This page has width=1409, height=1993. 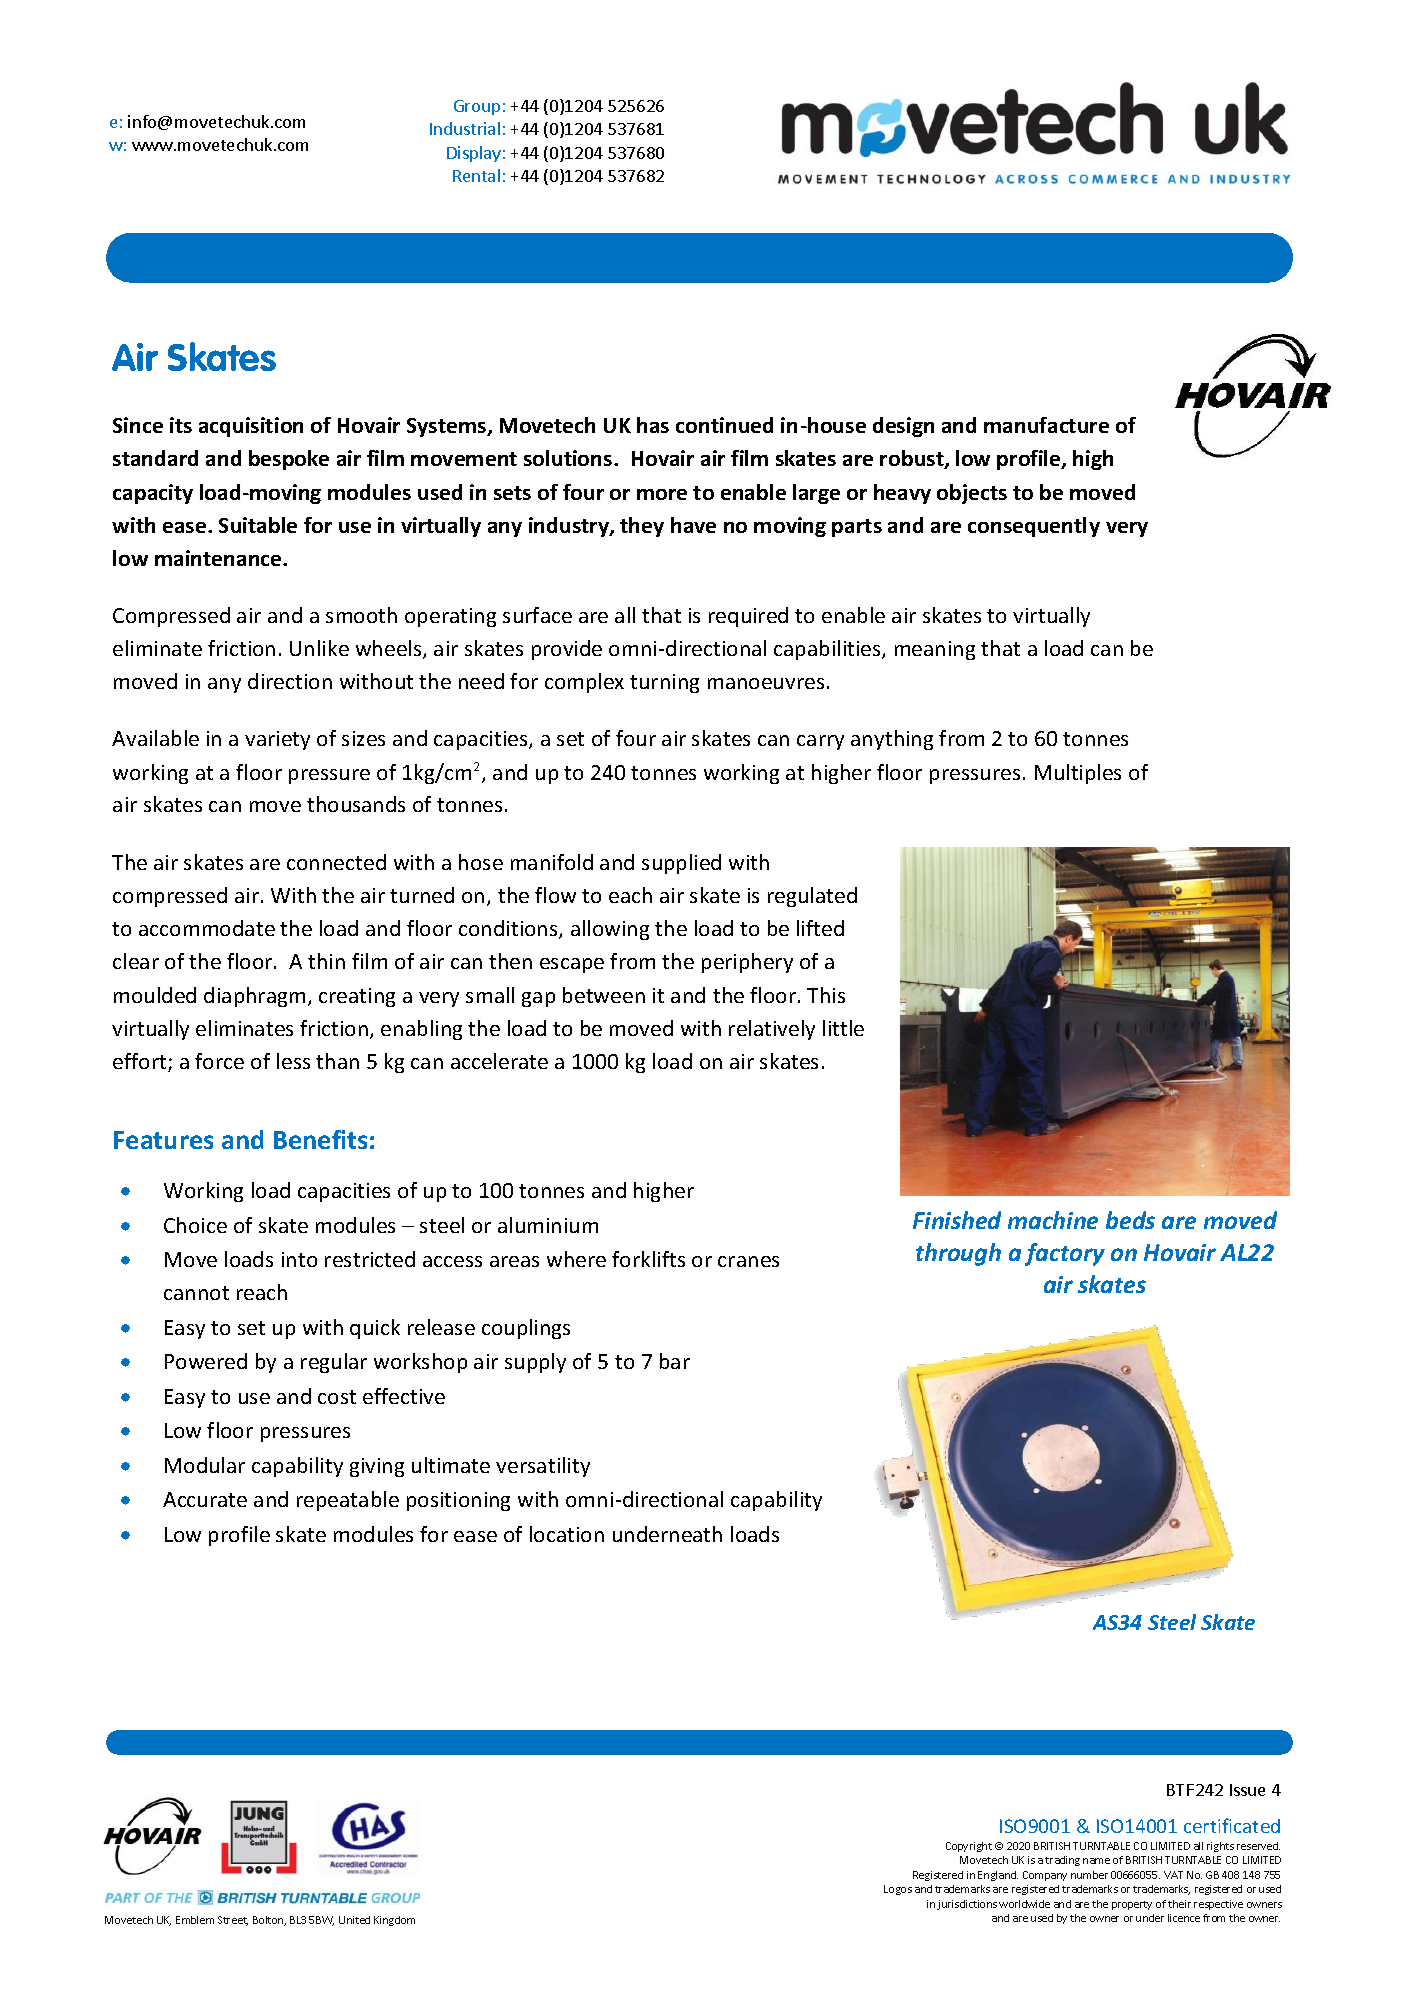 I want to click on relatively, so click(x=772, y=1030).
